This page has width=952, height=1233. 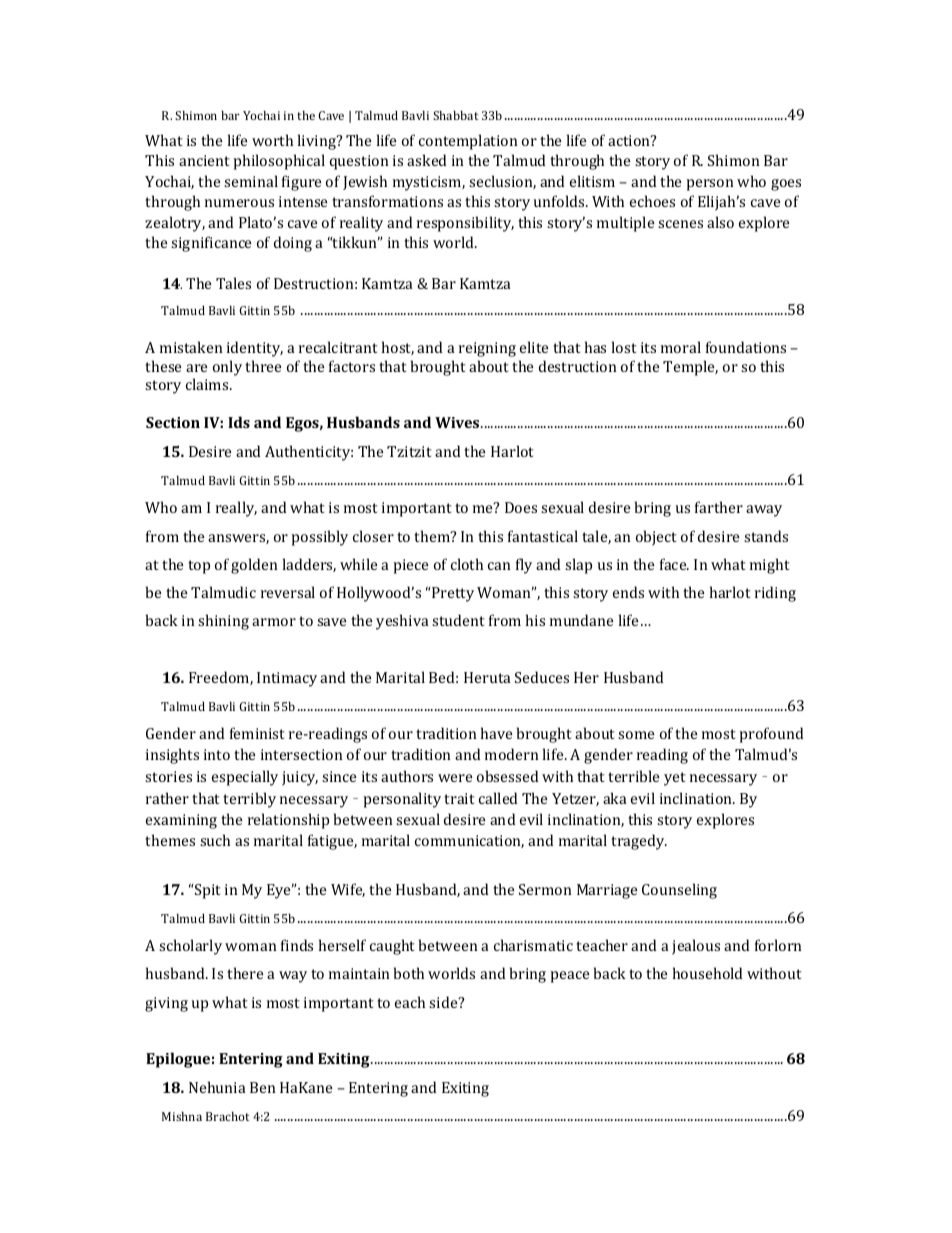 I want to click on especially, so click(x=245, y=778).
